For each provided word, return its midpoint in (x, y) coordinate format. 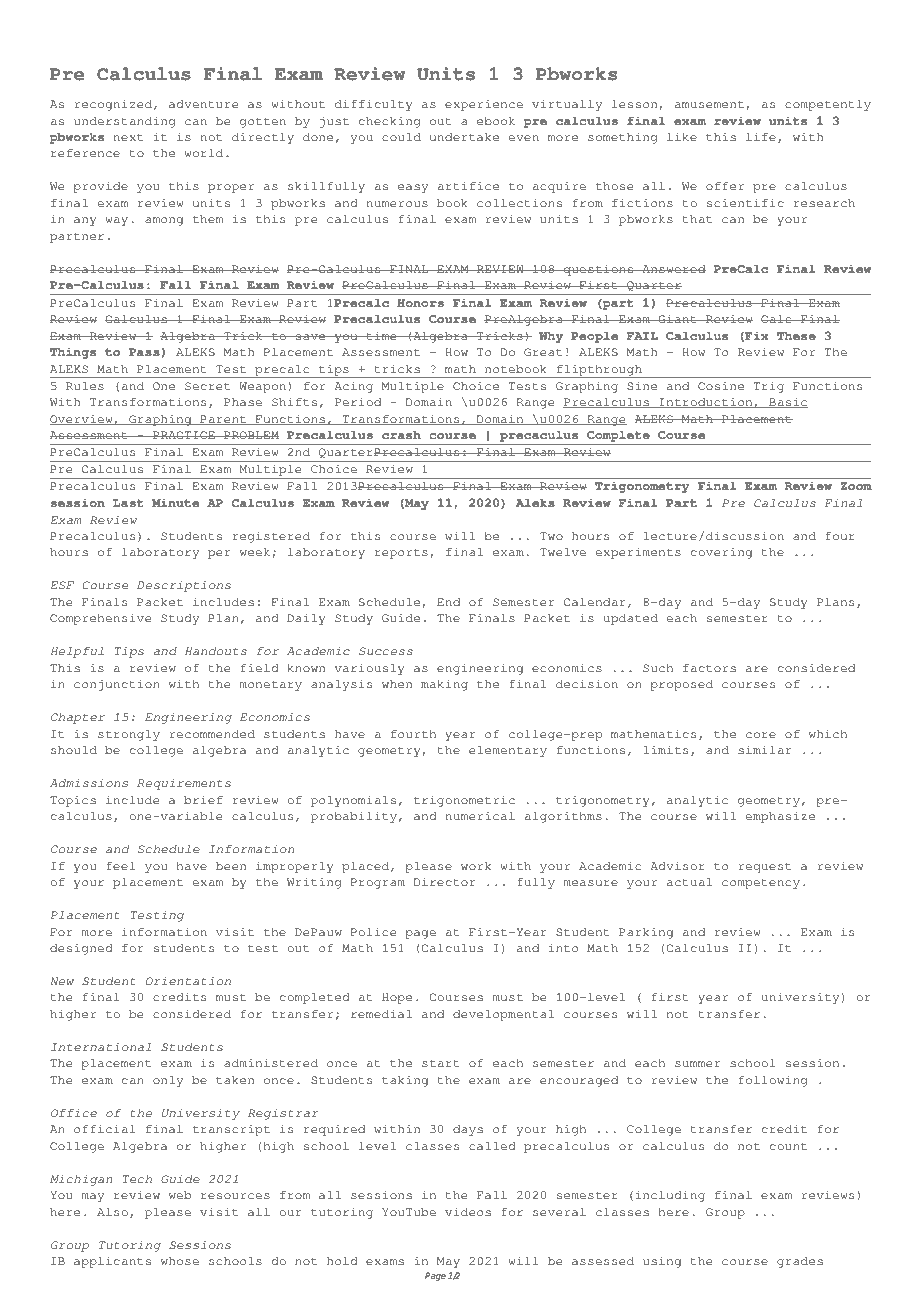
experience (484, 105)
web (180, 1195)
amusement (709, 104)
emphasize (780, 817)
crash (401, 434)
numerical (480, 816)
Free (113, 27)
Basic (787, 403)
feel (120, 866)
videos (468, 1212)
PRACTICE (184, 435)
